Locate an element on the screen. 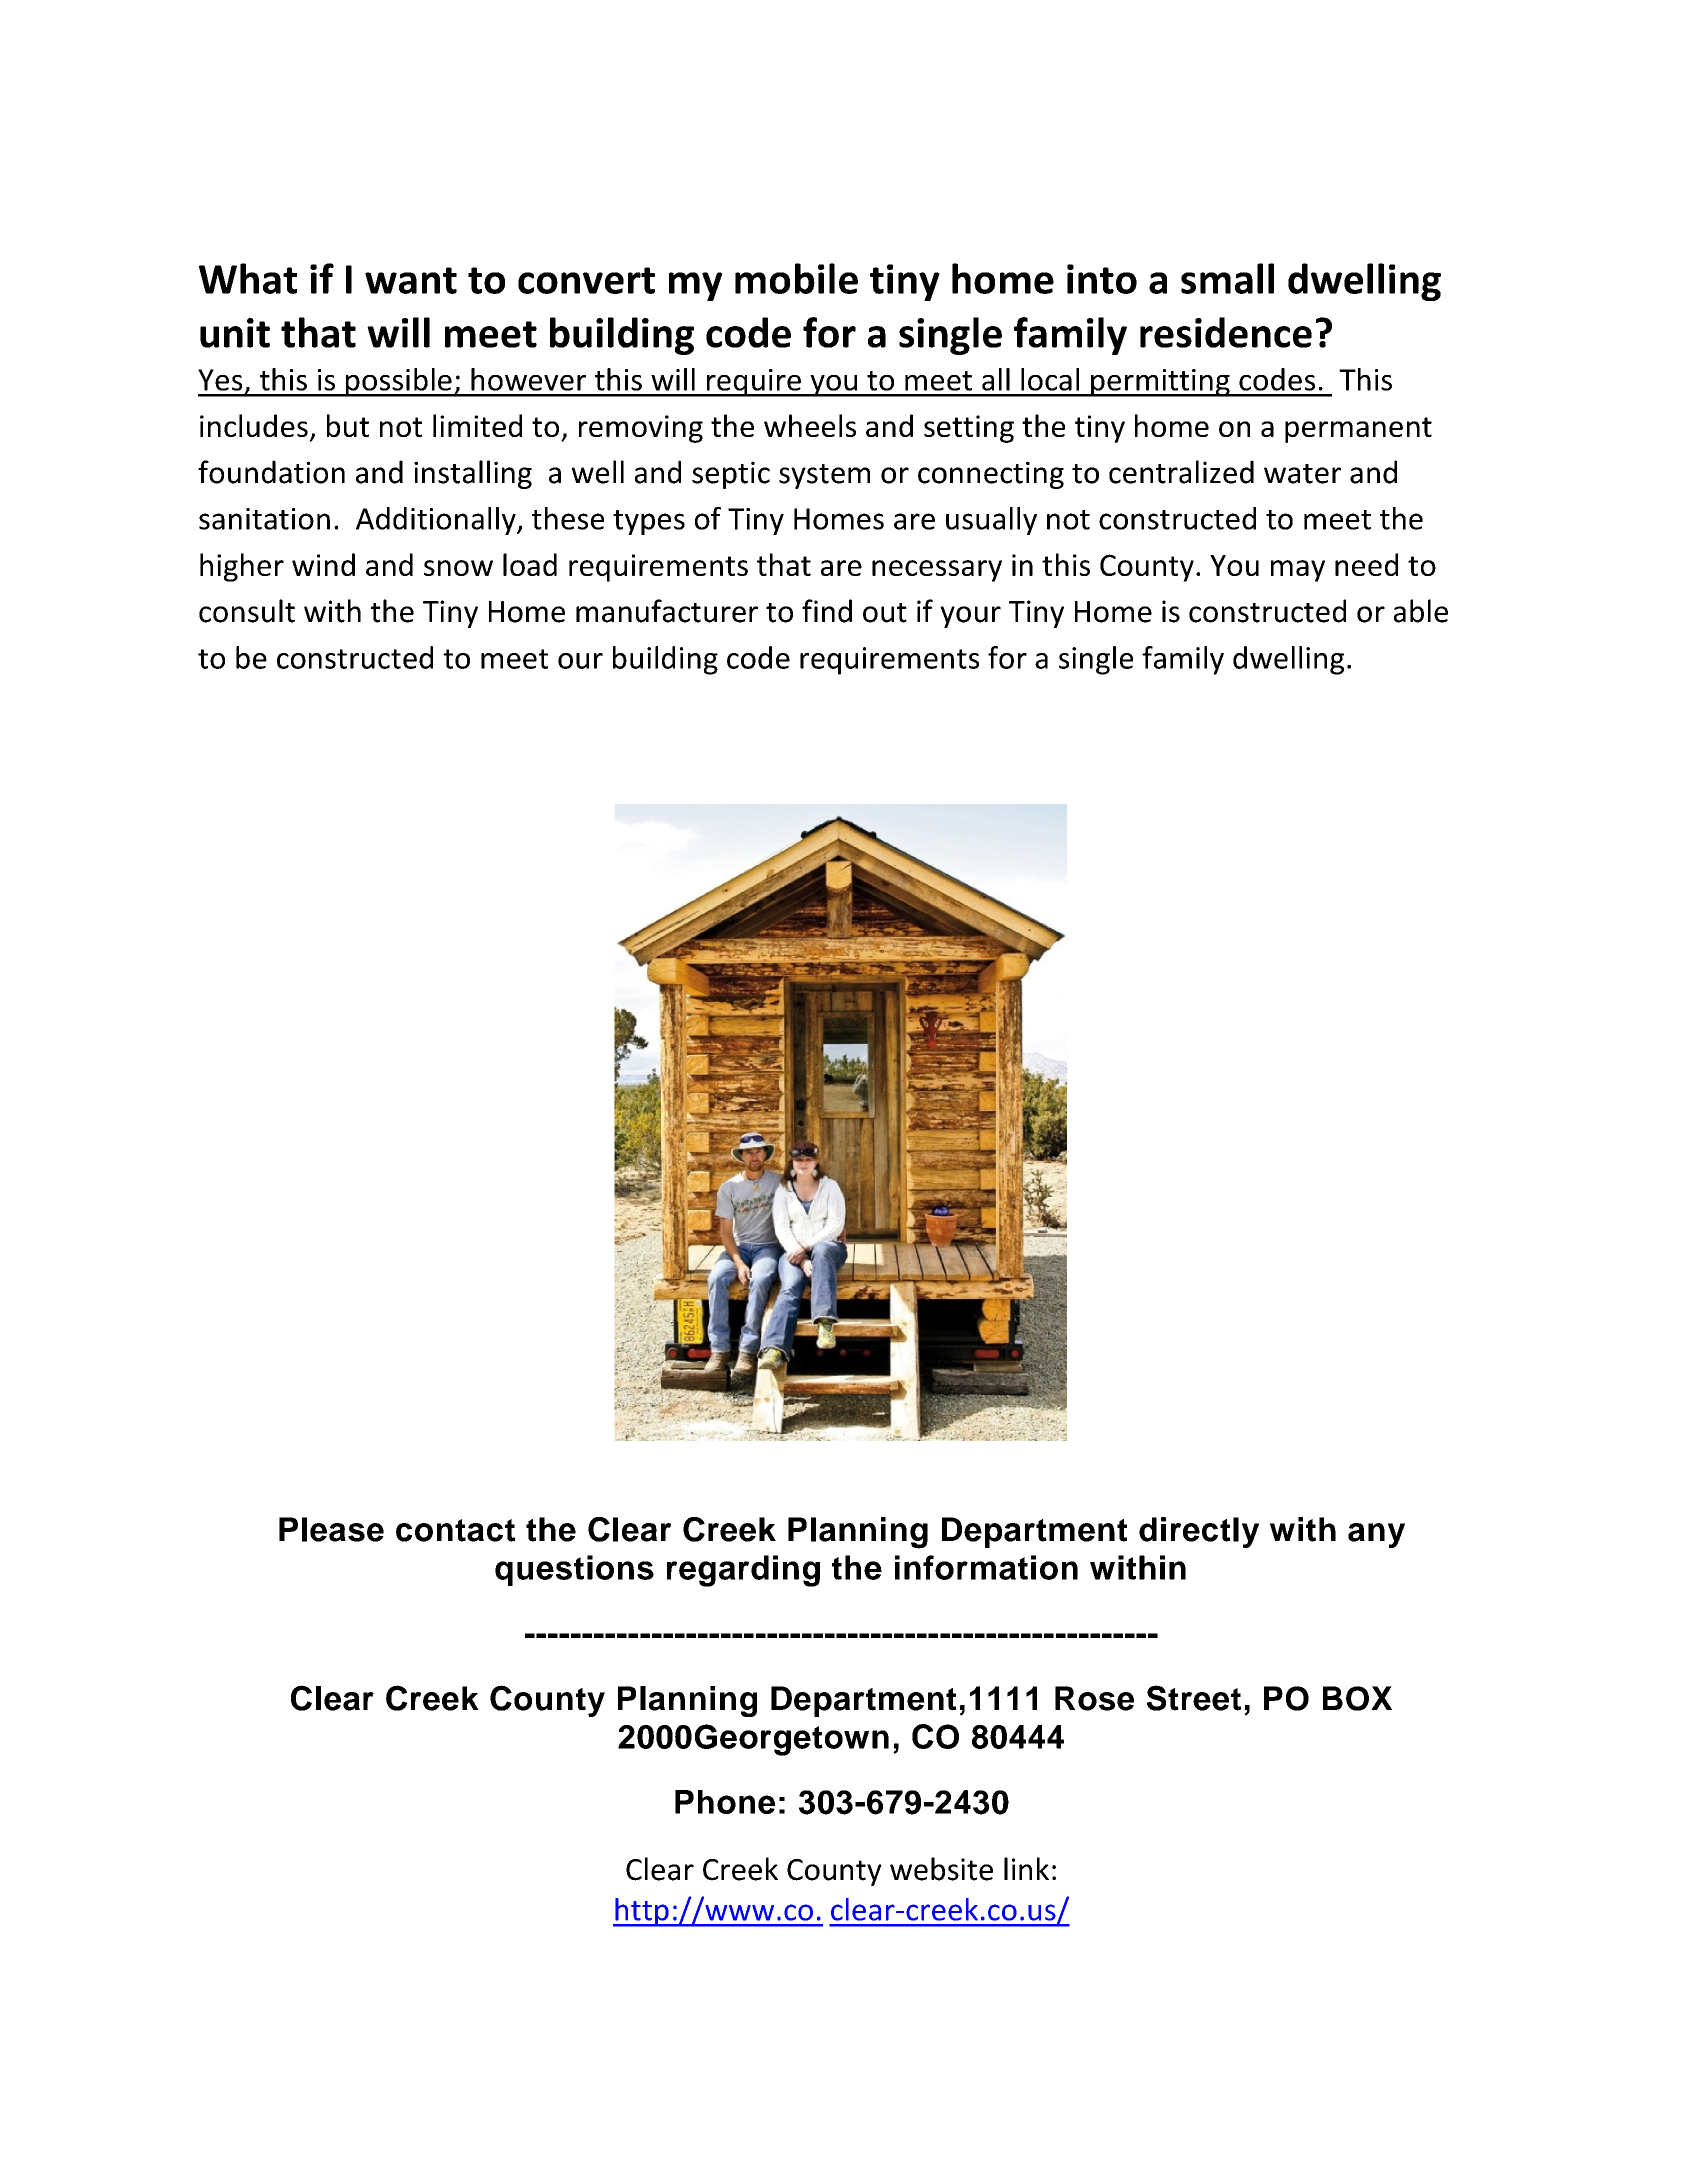  may is located at coordinates (1298, 571).
